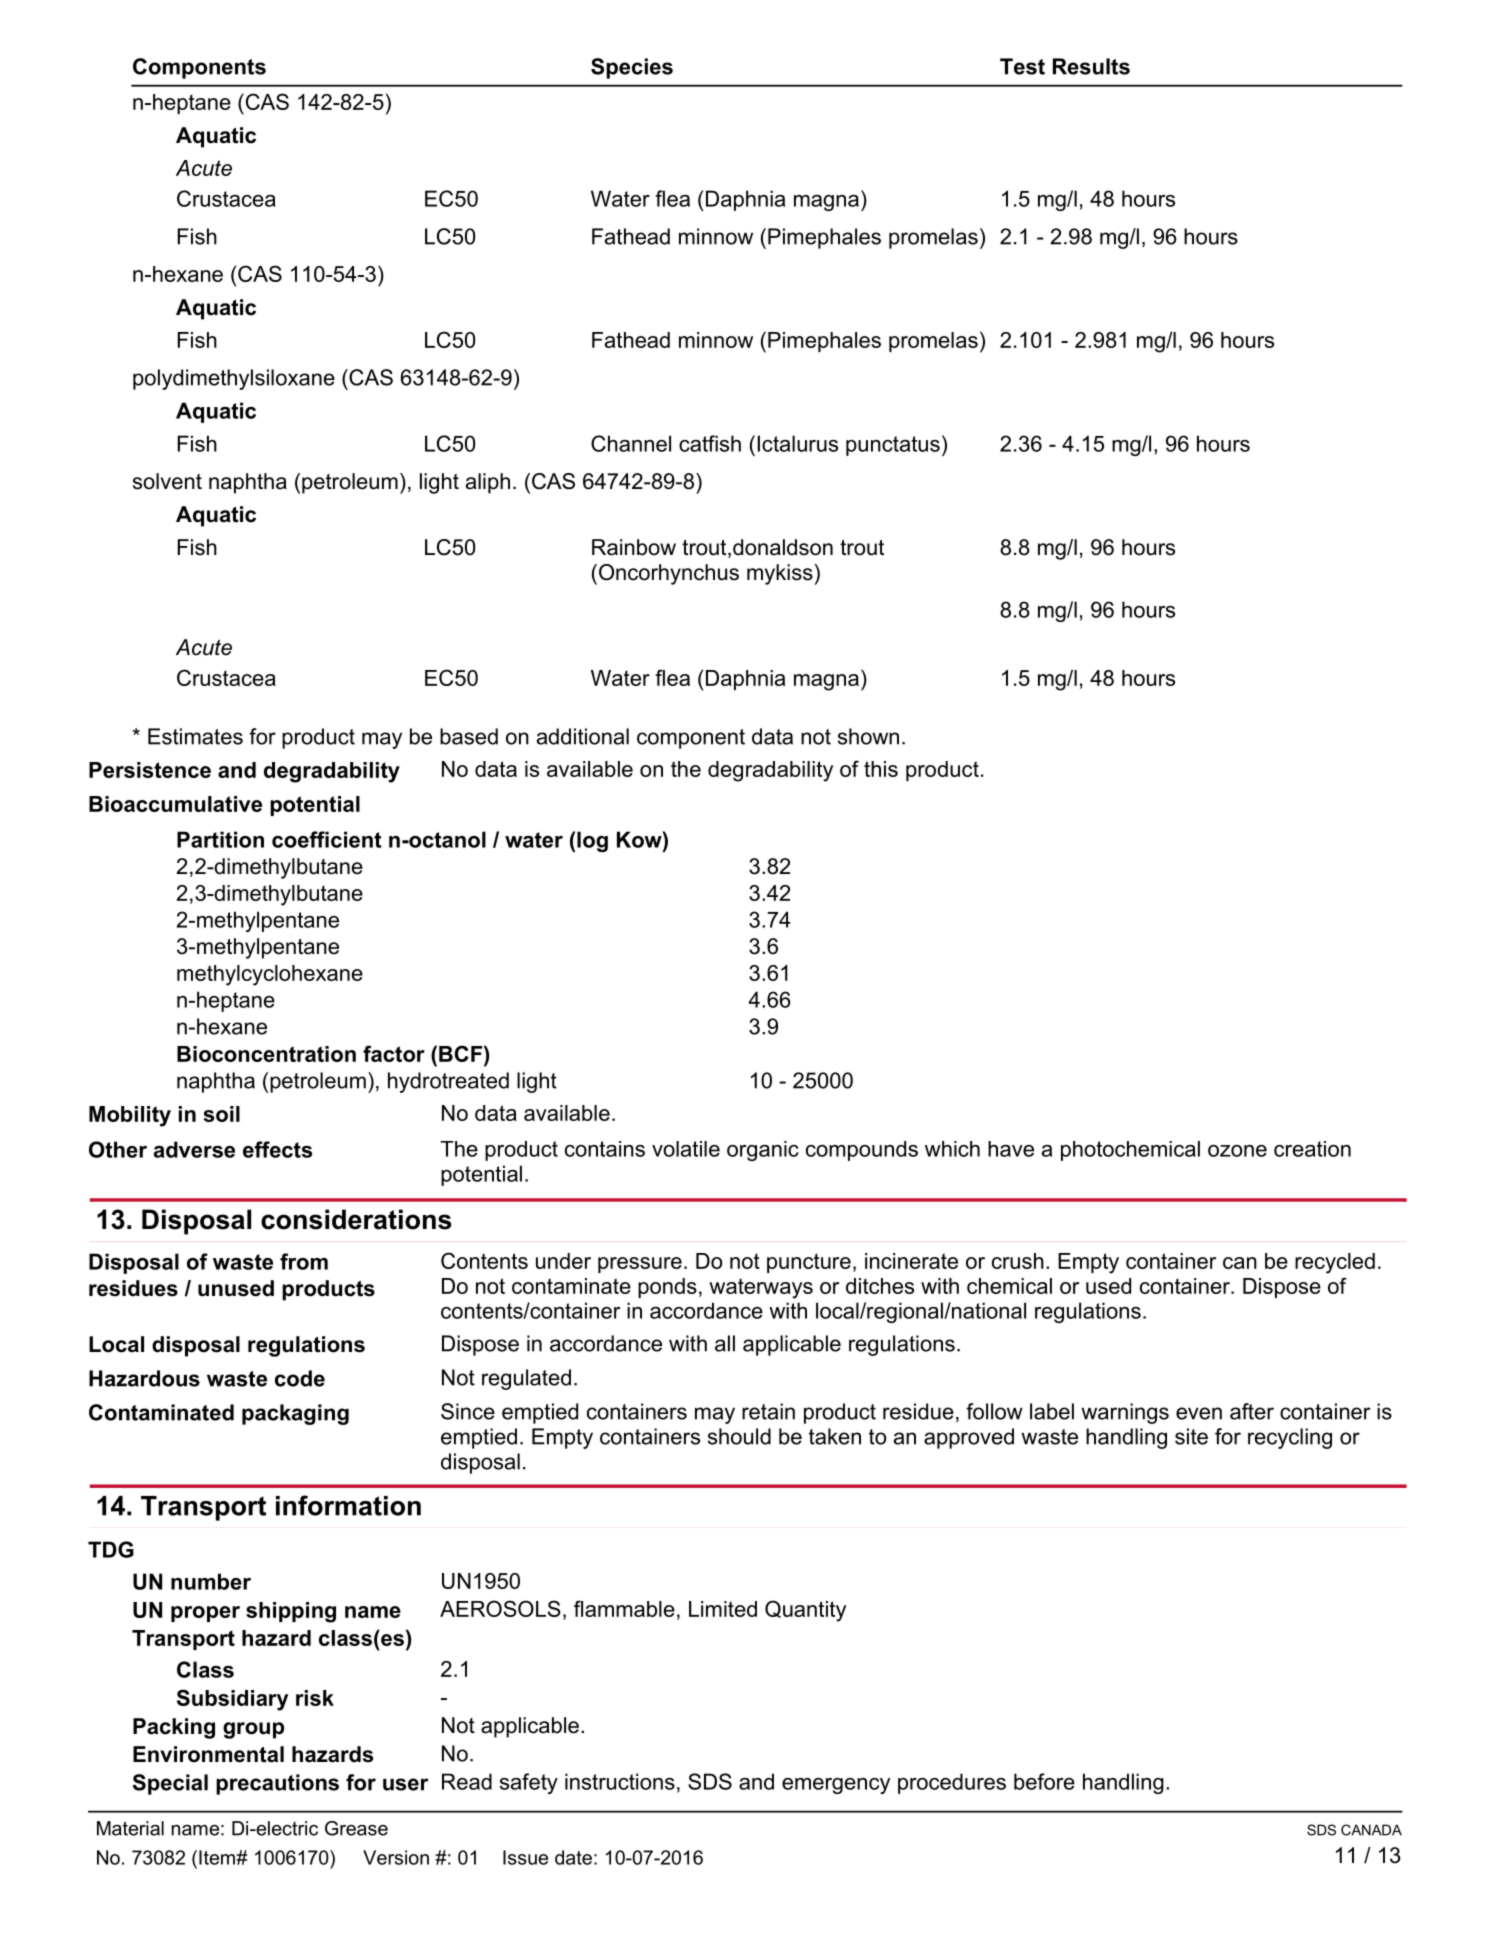 The width and height of the page is (1497, 1937). I want to click on Results, so click(1091, 66).
